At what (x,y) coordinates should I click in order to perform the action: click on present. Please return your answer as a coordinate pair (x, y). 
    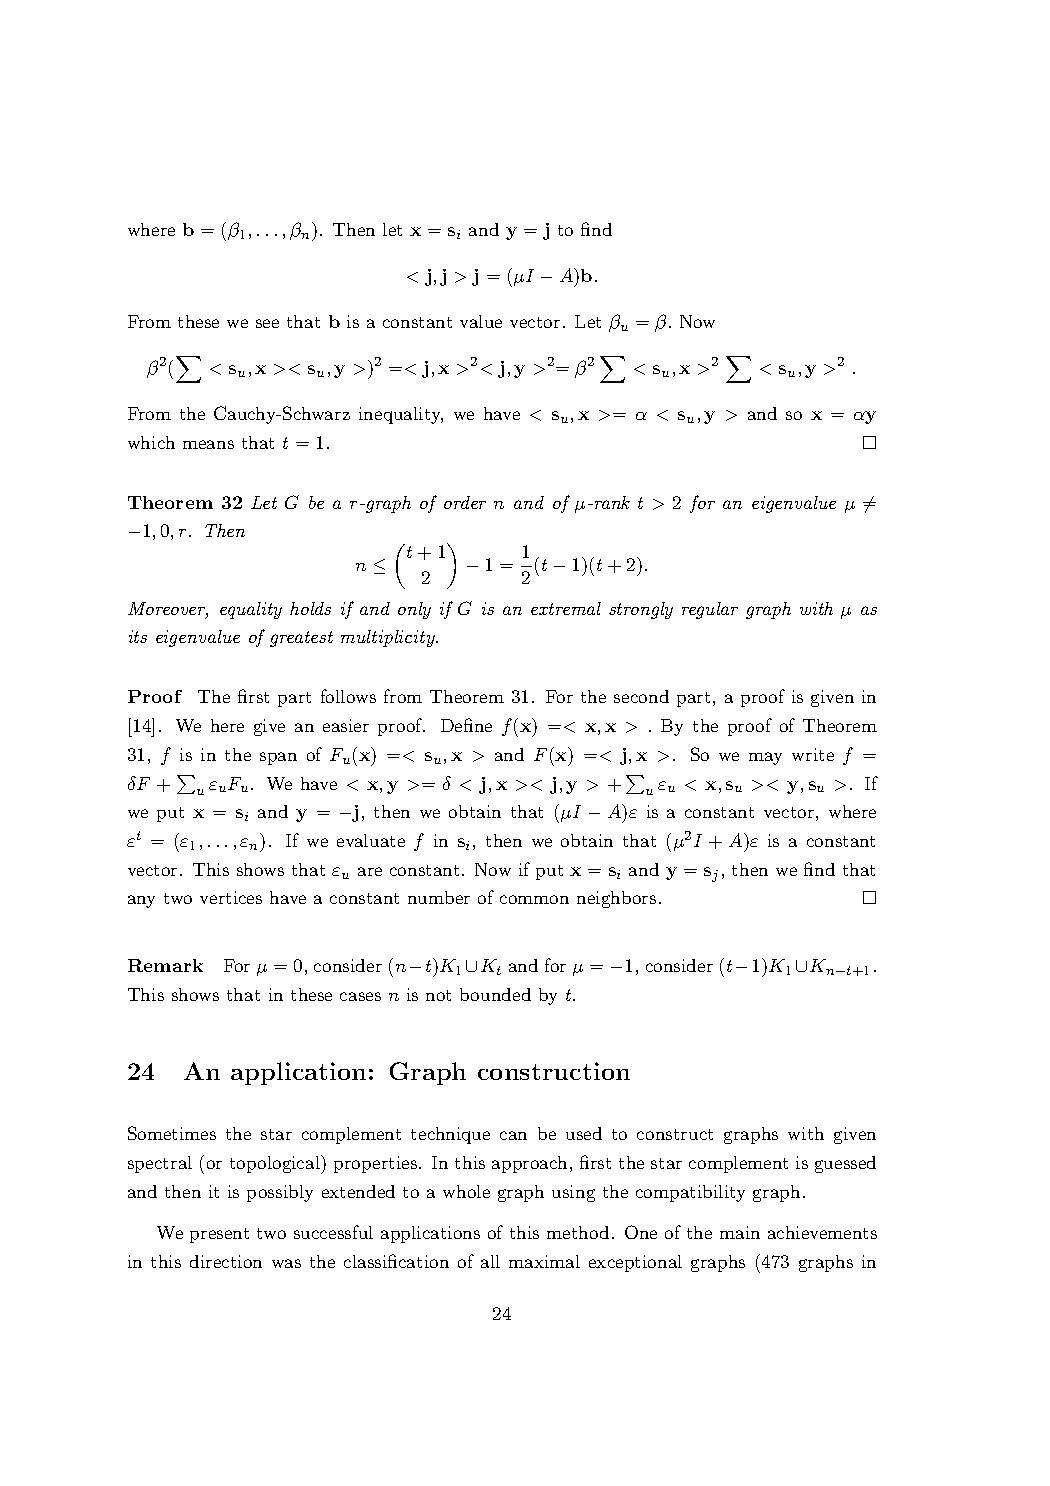
    Looking at the image, I should click on (219, 1235).
